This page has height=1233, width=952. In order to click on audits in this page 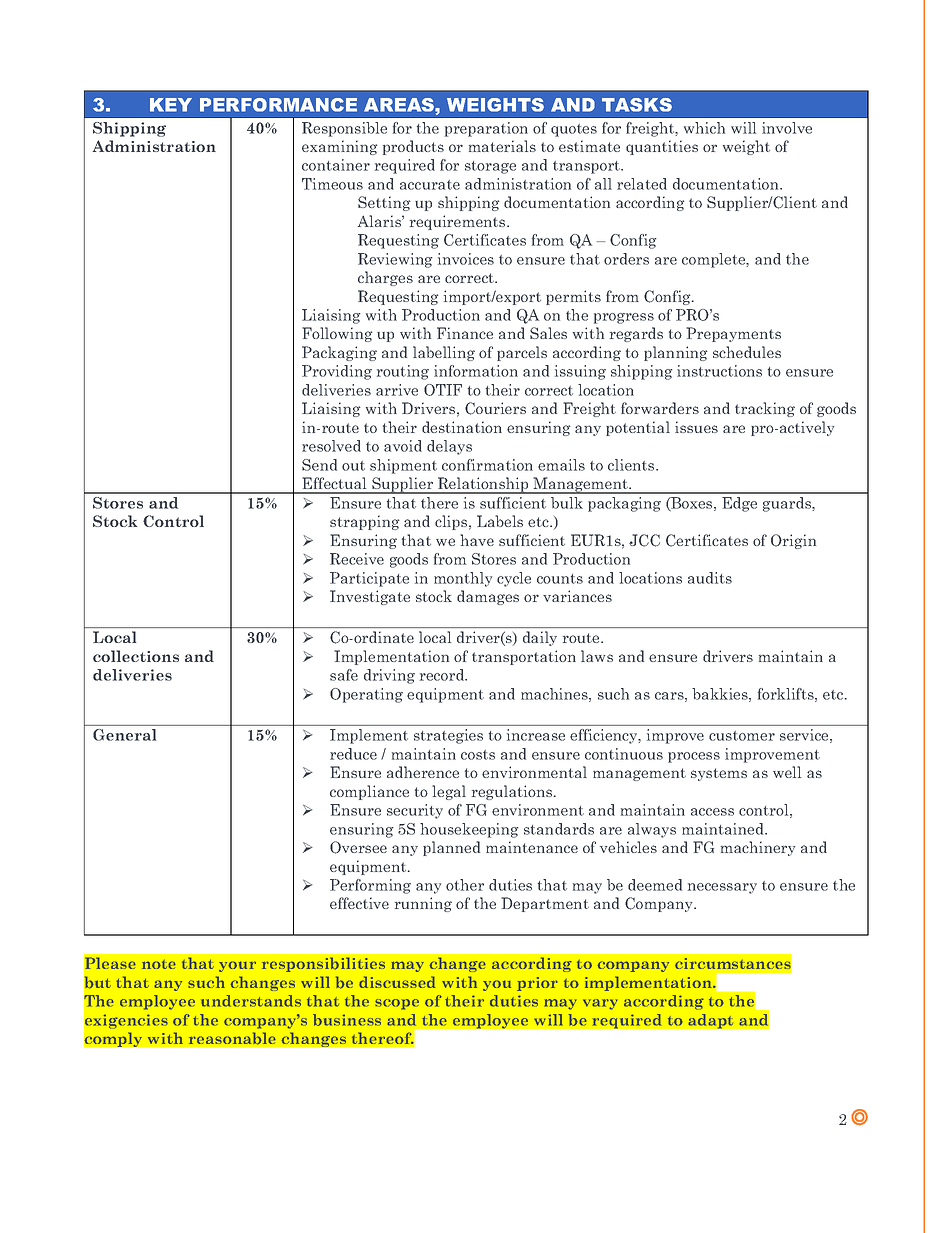, I will do `click(710, 578)`.
